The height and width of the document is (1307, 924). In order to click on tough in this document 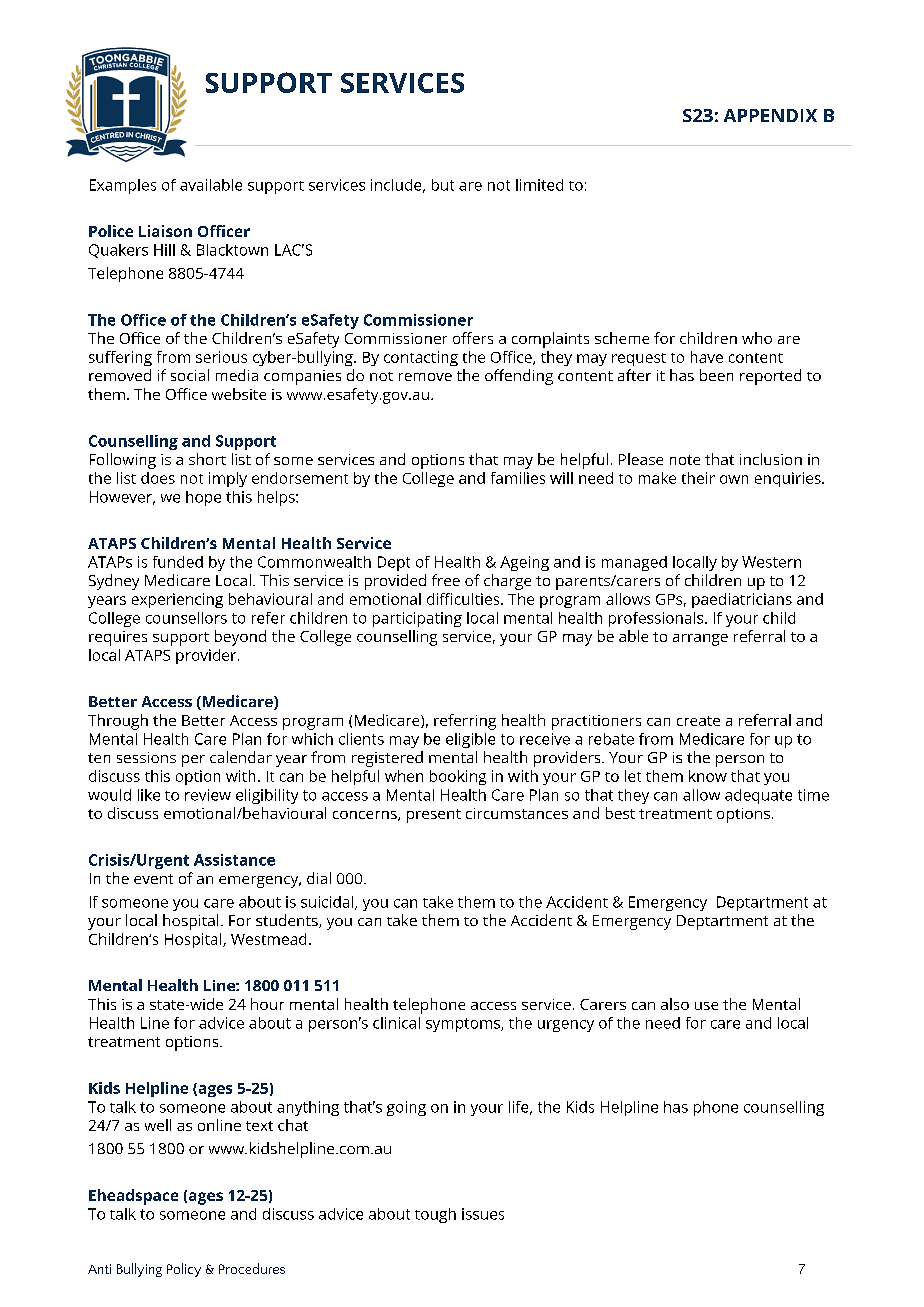, I will do `click(435, 1215)`.
